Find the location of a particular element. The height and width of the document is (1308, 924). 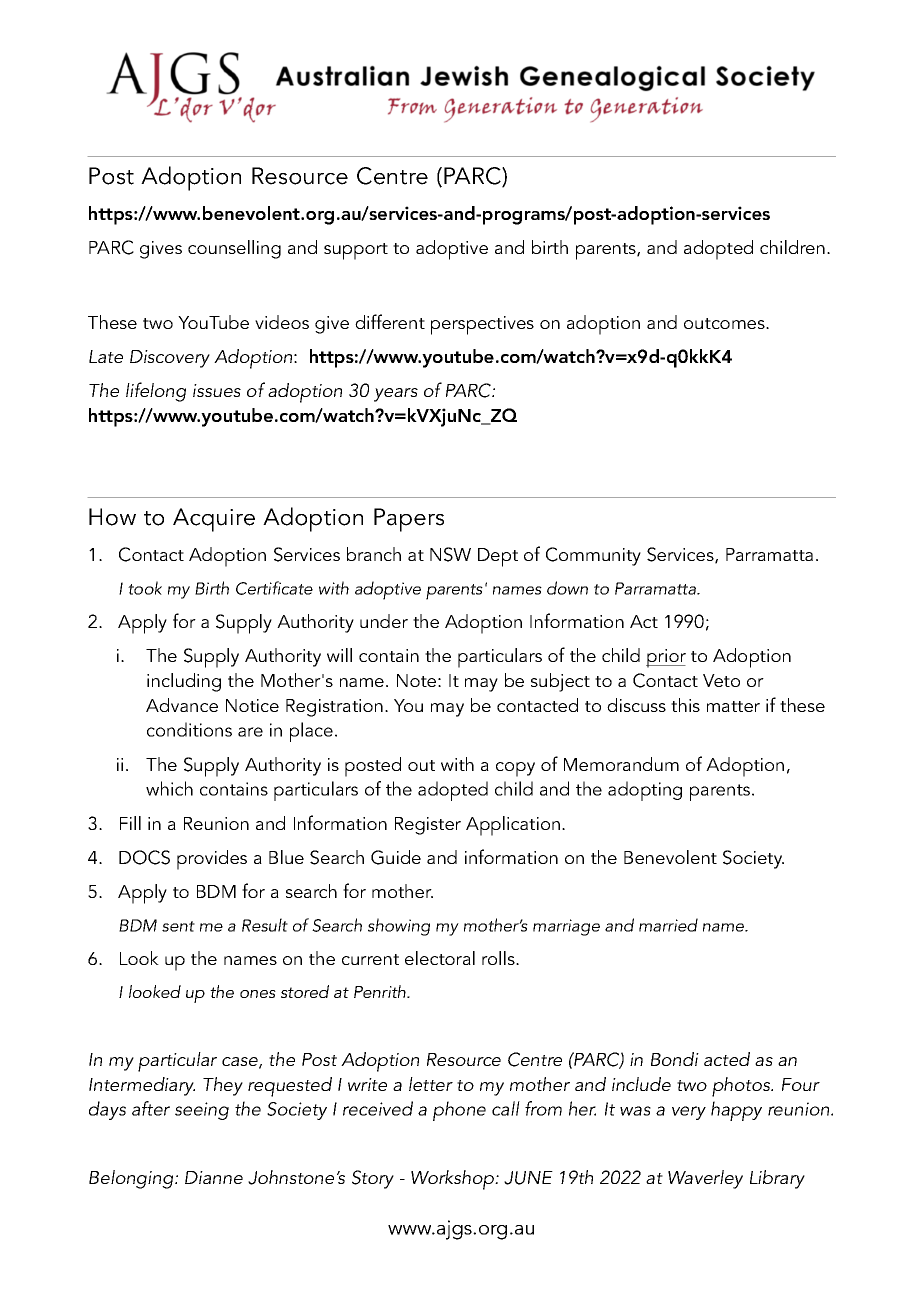

Dianne is located at coordinates (214, 1177).
